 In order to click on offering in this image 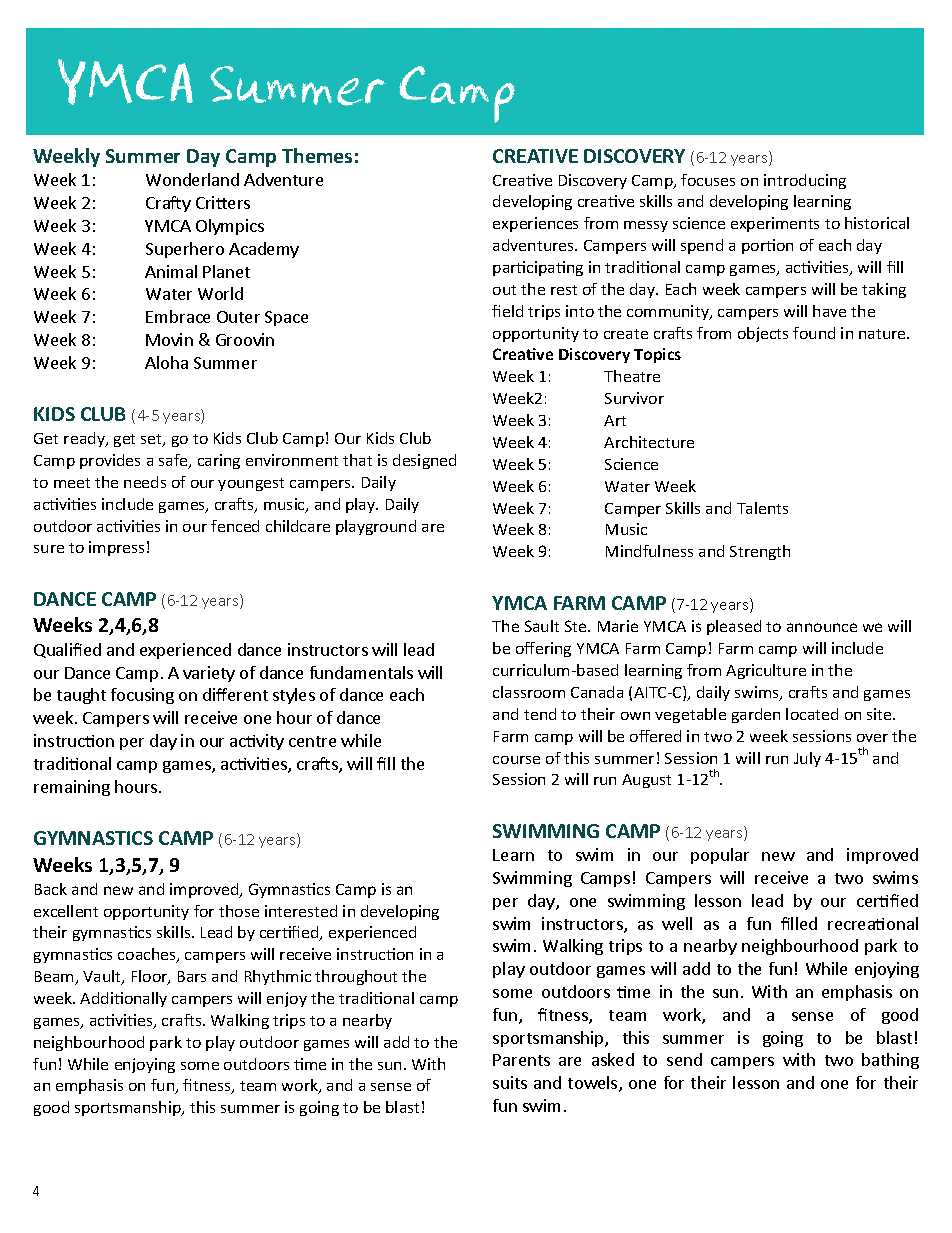, I will do `click(543, 649)`.
